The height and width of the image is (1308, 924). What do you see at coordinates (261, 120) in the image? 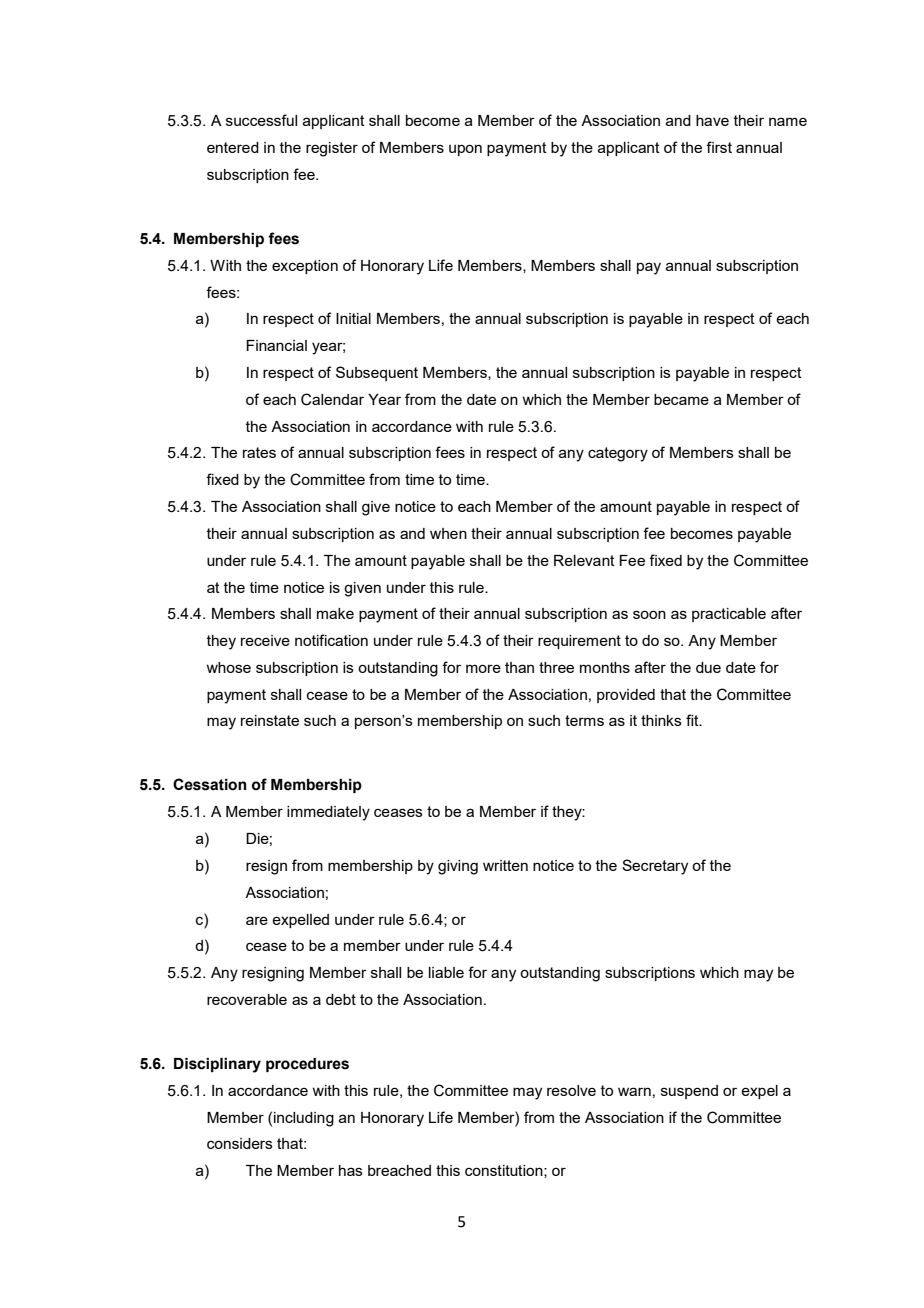
I see `successful` at bounding box center [261, 120].
